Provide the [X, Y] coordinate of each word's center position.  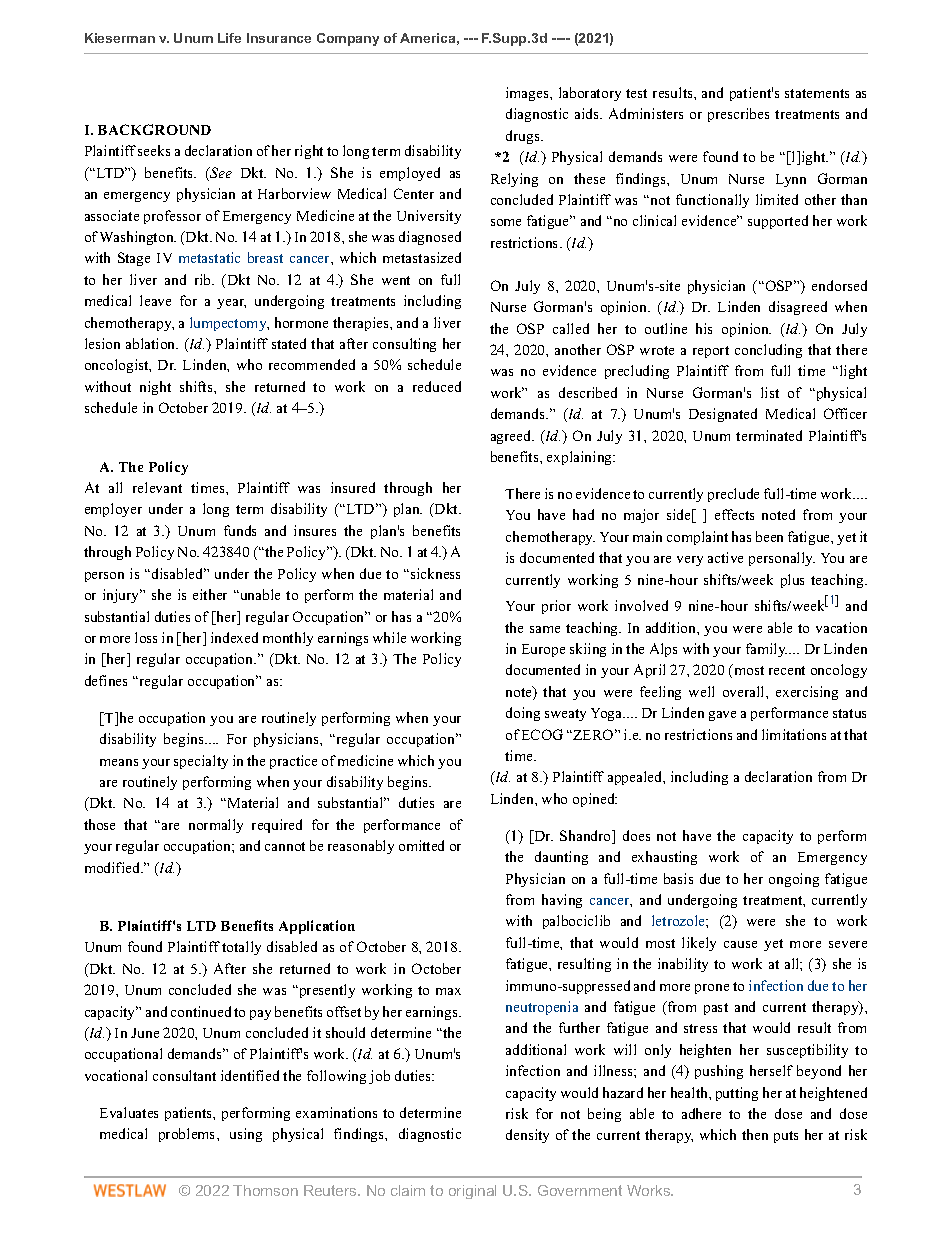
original [472, 1192]
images [528, 94]
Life [229, 38]
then [755, 1134]
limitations [794, 734]
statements [817, 93]
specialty [201, 762]
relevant [157, 487]
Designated [723, 415]
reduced [437, 386]
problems [188, 1135]
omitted [421, 845]
